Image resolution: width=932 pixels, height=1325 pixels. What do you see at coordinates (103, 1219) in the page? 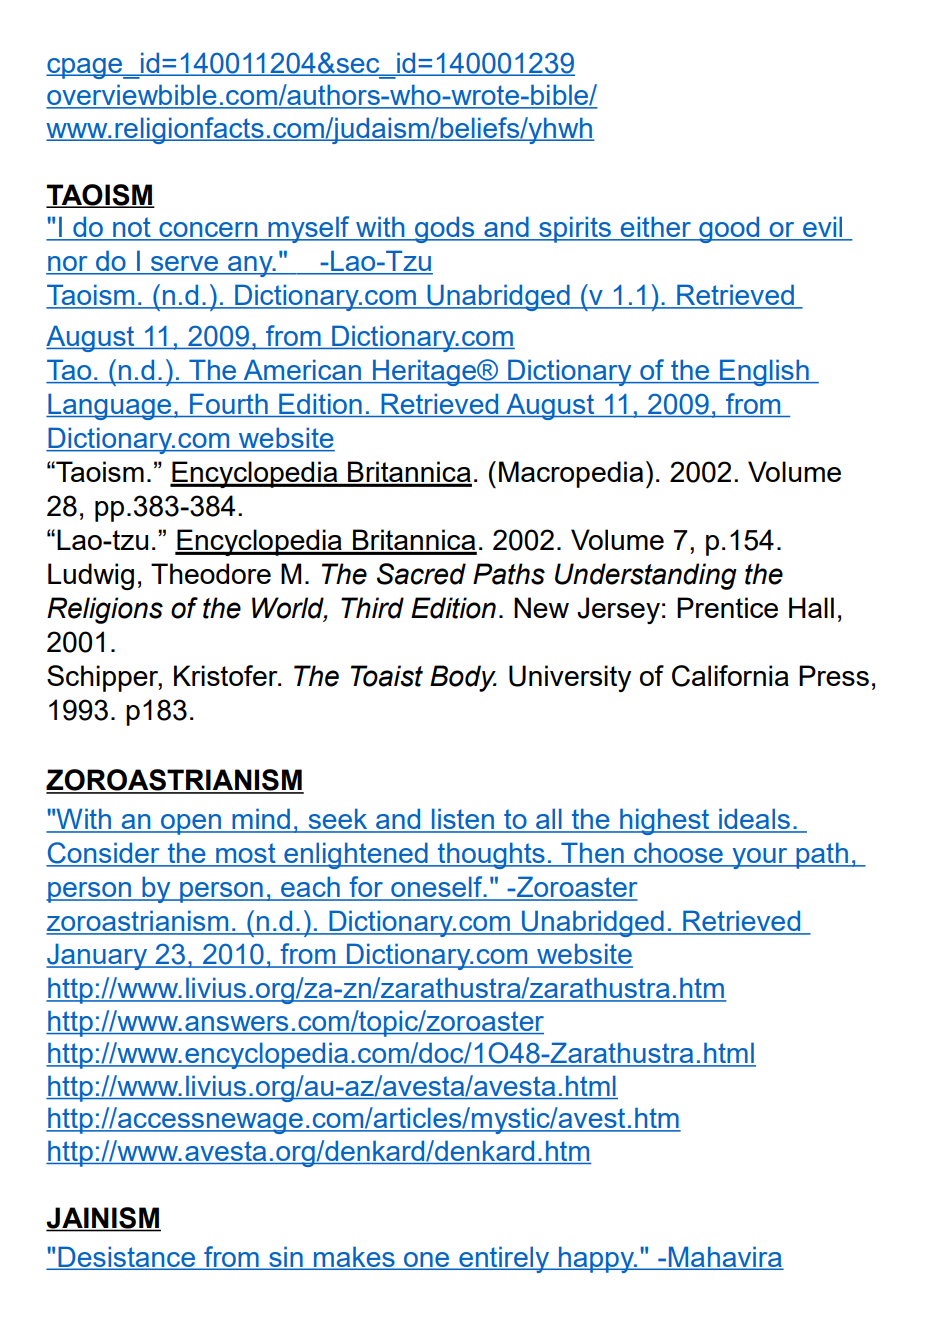
I see `JAINISM` at bounding box center [103, 1219].
